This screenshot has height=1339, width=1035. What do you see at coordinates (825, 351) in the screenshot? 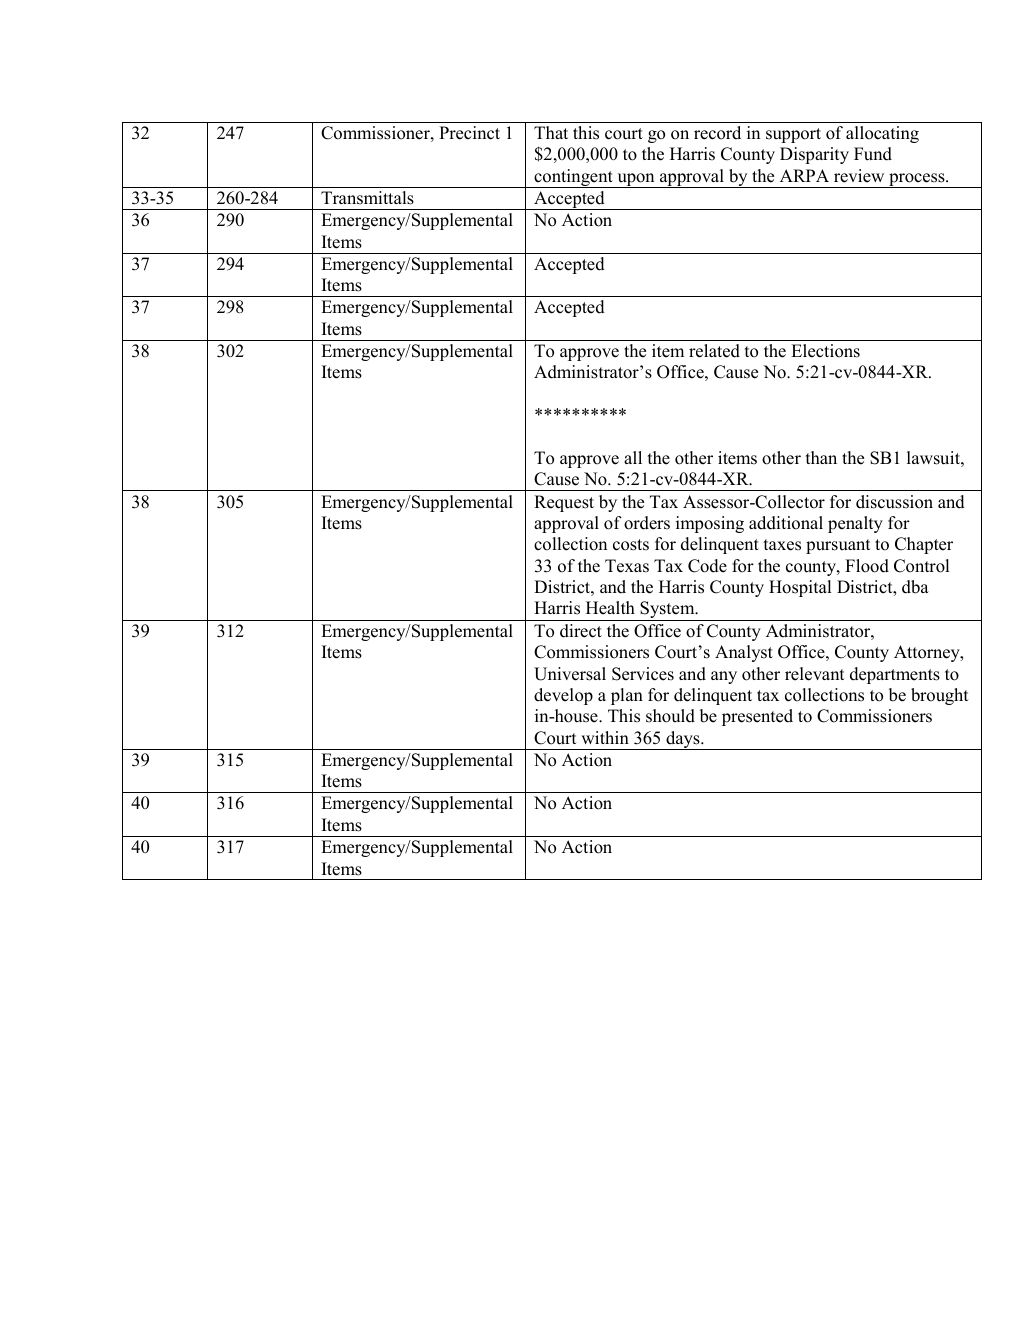
I see `Elections` at bounding box center [825, 351].
